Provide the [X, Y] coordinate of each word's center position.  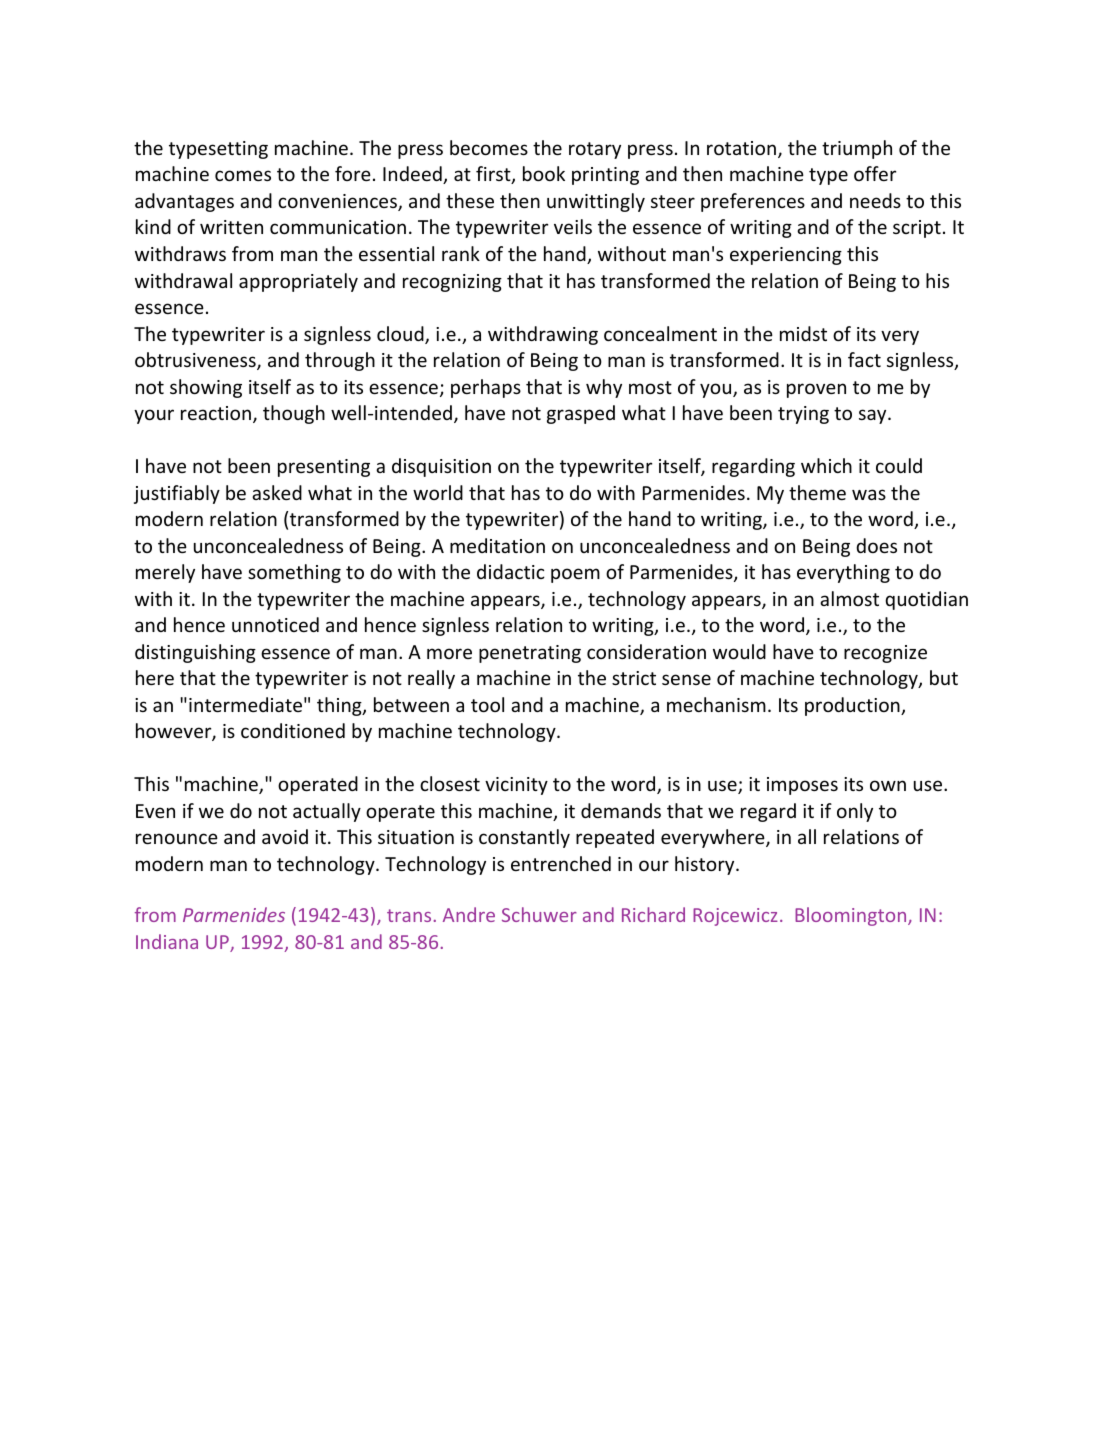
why [604, 388]
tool [487, 704]
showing [206, 388]
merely [165, 573]
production [853, 706]
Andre [469, 914]
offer [875, 173]
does [876, 545]
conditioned [293, 730]
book [544, 173]
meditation [497, 545]
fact [864, 359]
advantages [184, 202]
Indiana [167, 941]
